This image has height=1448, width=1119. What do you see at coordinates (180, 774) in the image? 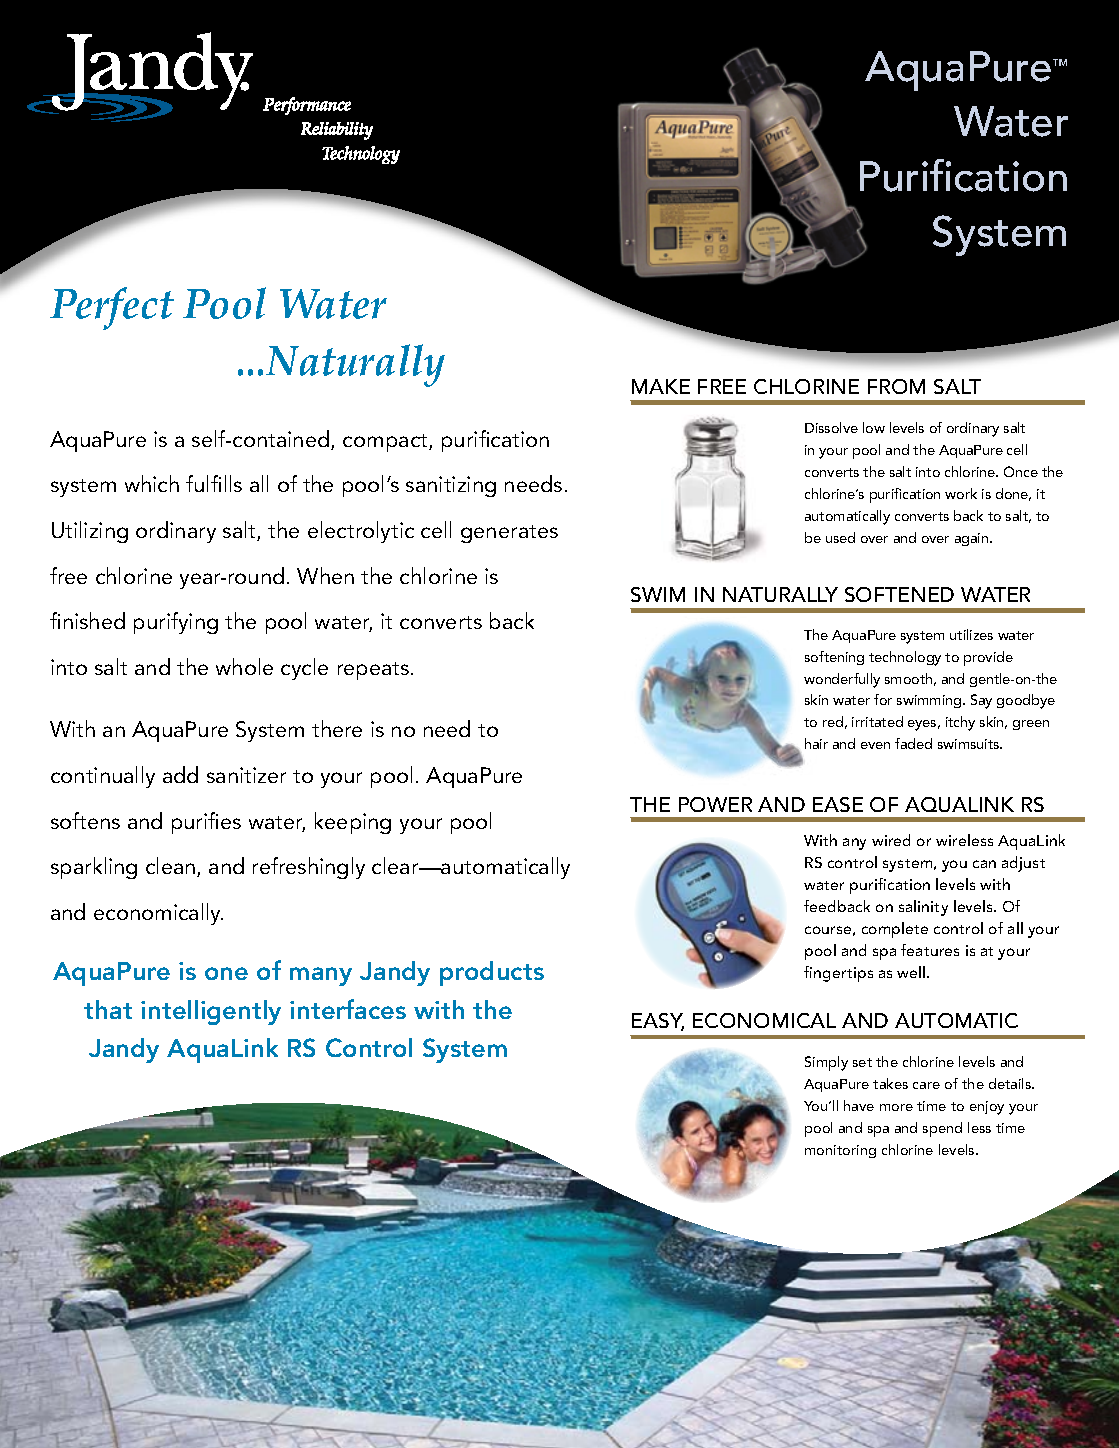
I see `add` at bounding box center [180, 774].
